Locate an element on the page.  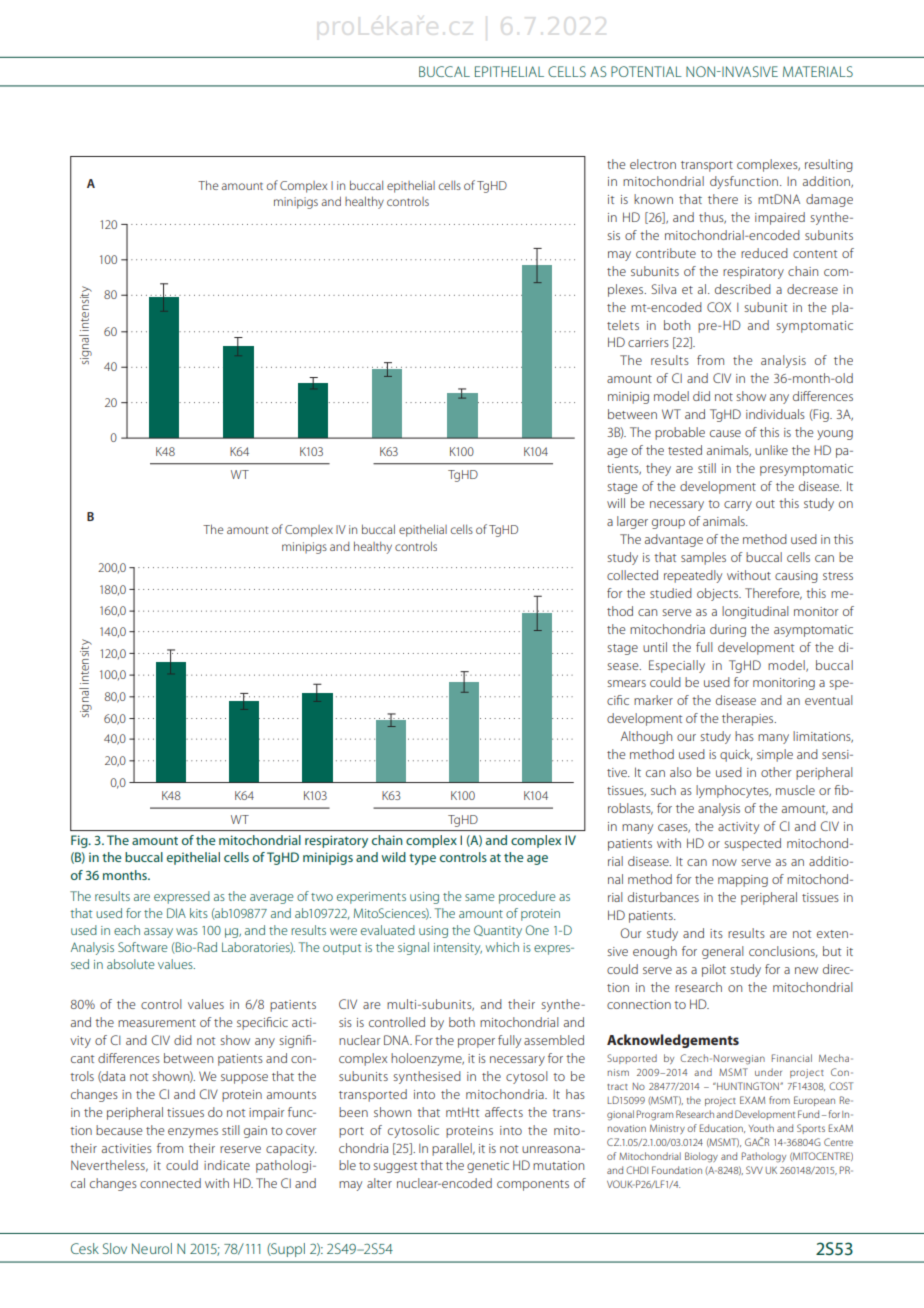
longitudinal is located at coordinates (755, 612).
